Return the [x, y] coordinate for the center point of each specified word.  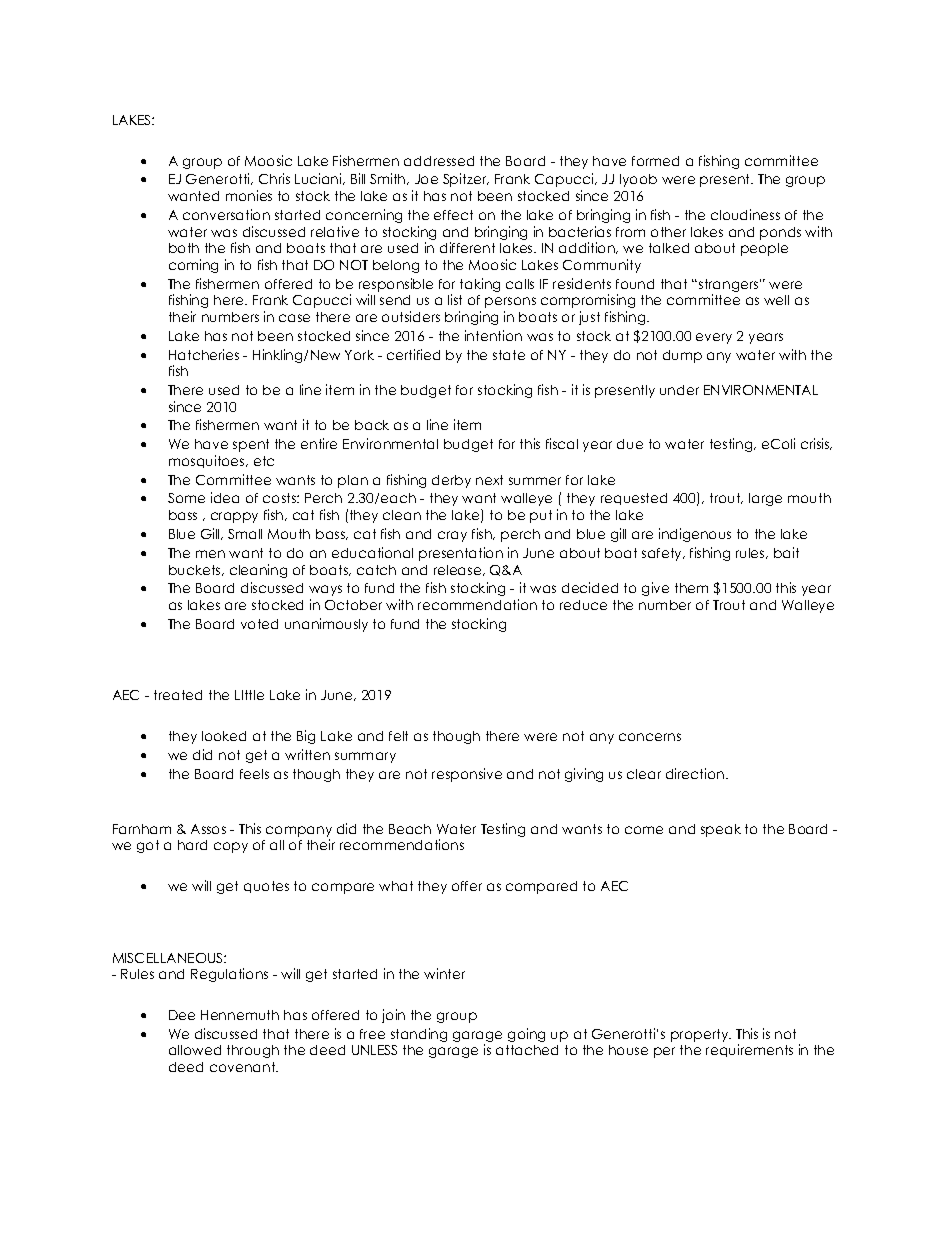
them [691, 588]
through [253, 1051]
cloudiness [745, 214]
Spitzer [466, 180]
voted [259, 624]
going [526, 1035]
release [459, 570]
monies [249, 195]
